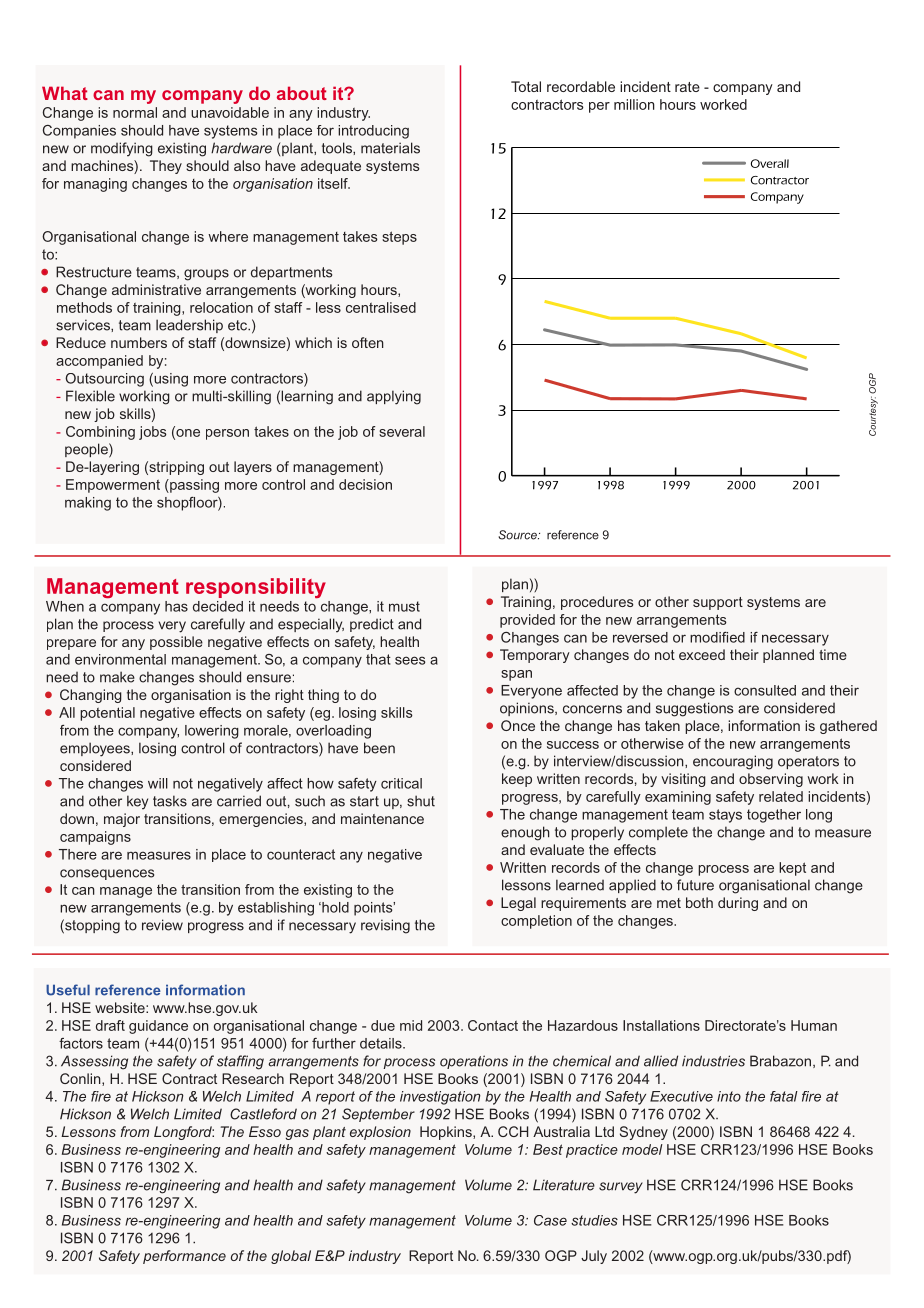 This screenshot has height=1308, width=924. Describe the element at coordinates (193, 486) in the screenshot. I see `passing` at that location.
